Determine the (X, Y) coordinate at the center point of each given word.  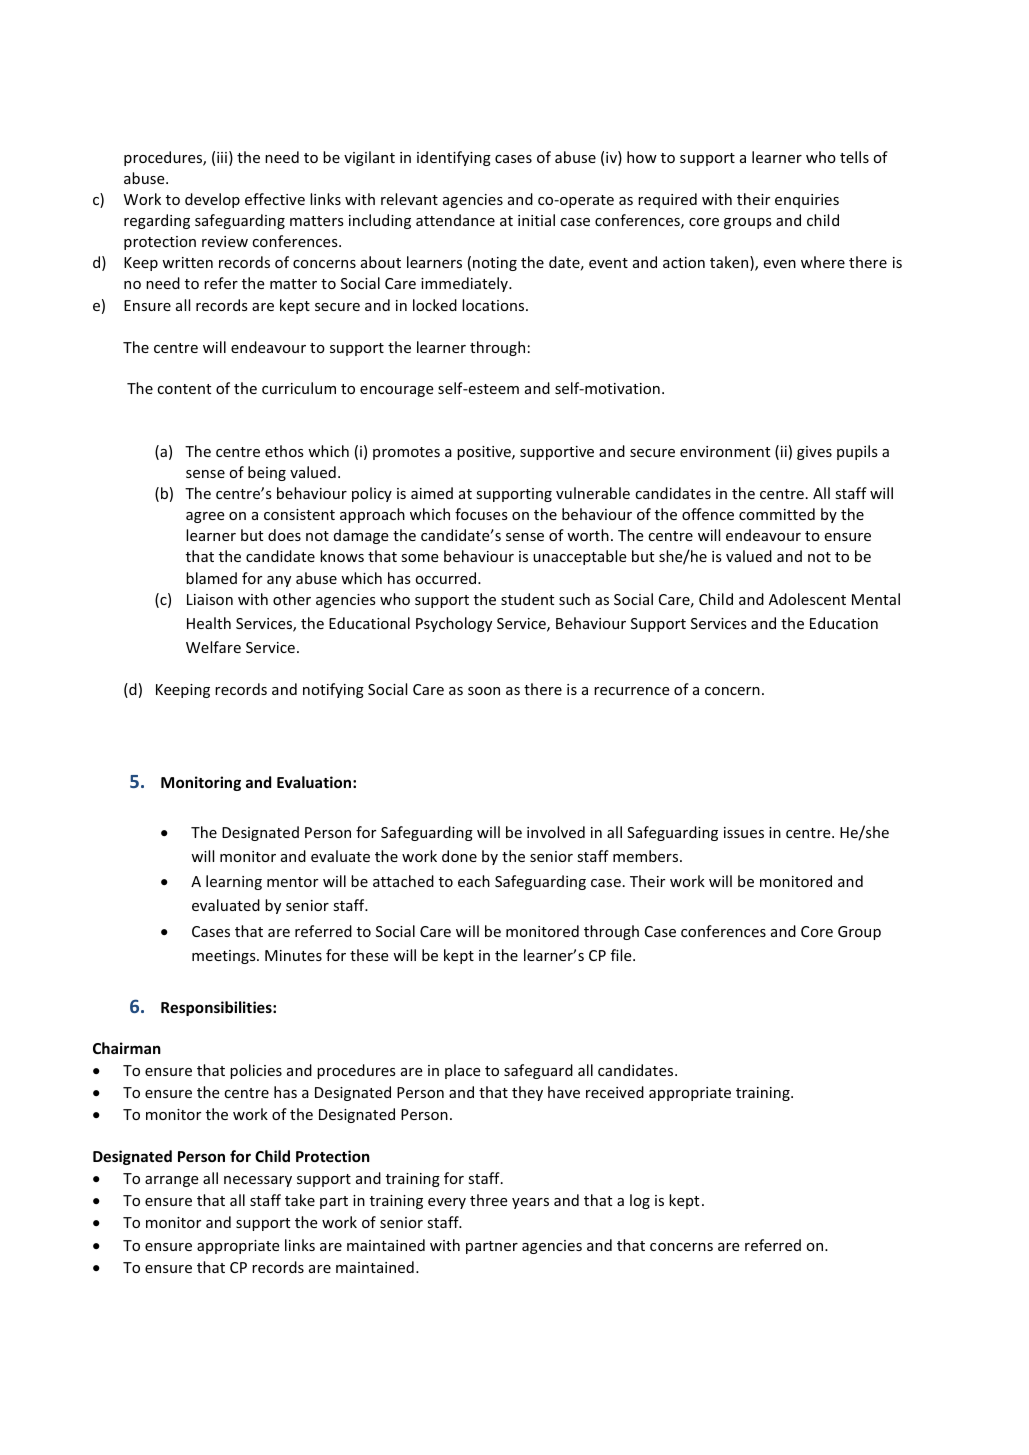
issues (744, 832)
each (474, 881)
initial (536, 220)
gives (814, 453)
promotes (406, 453)
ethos (284, 451)
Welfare (213, 647)
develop (212, 200)
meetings (225, 957)
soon (484, 691)
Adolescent (807, 599)
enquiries (807, 201)
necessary (258, 1181)
